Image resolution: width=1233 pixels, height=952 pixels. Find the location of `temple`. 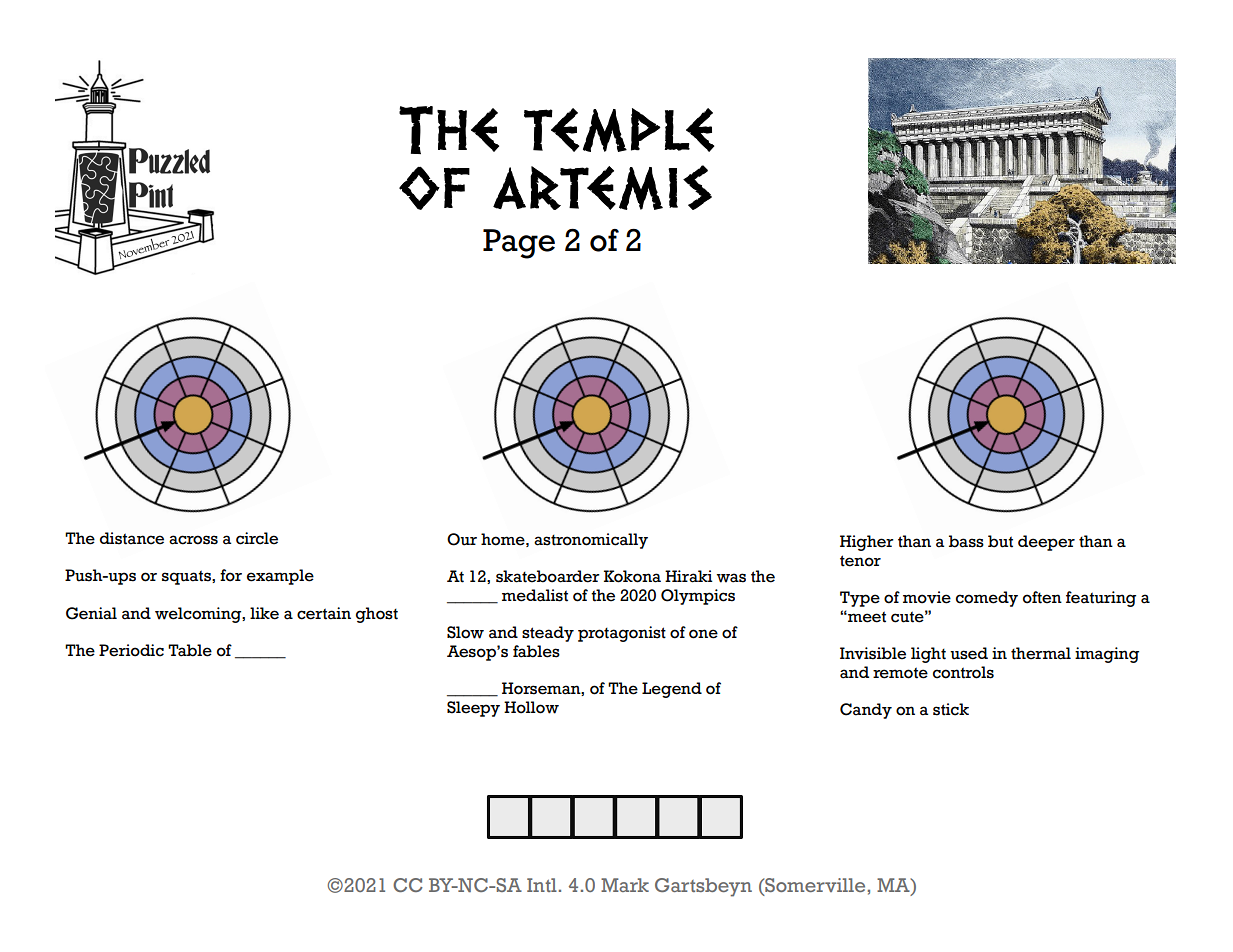

temple is located at coordinates (619, 130).
